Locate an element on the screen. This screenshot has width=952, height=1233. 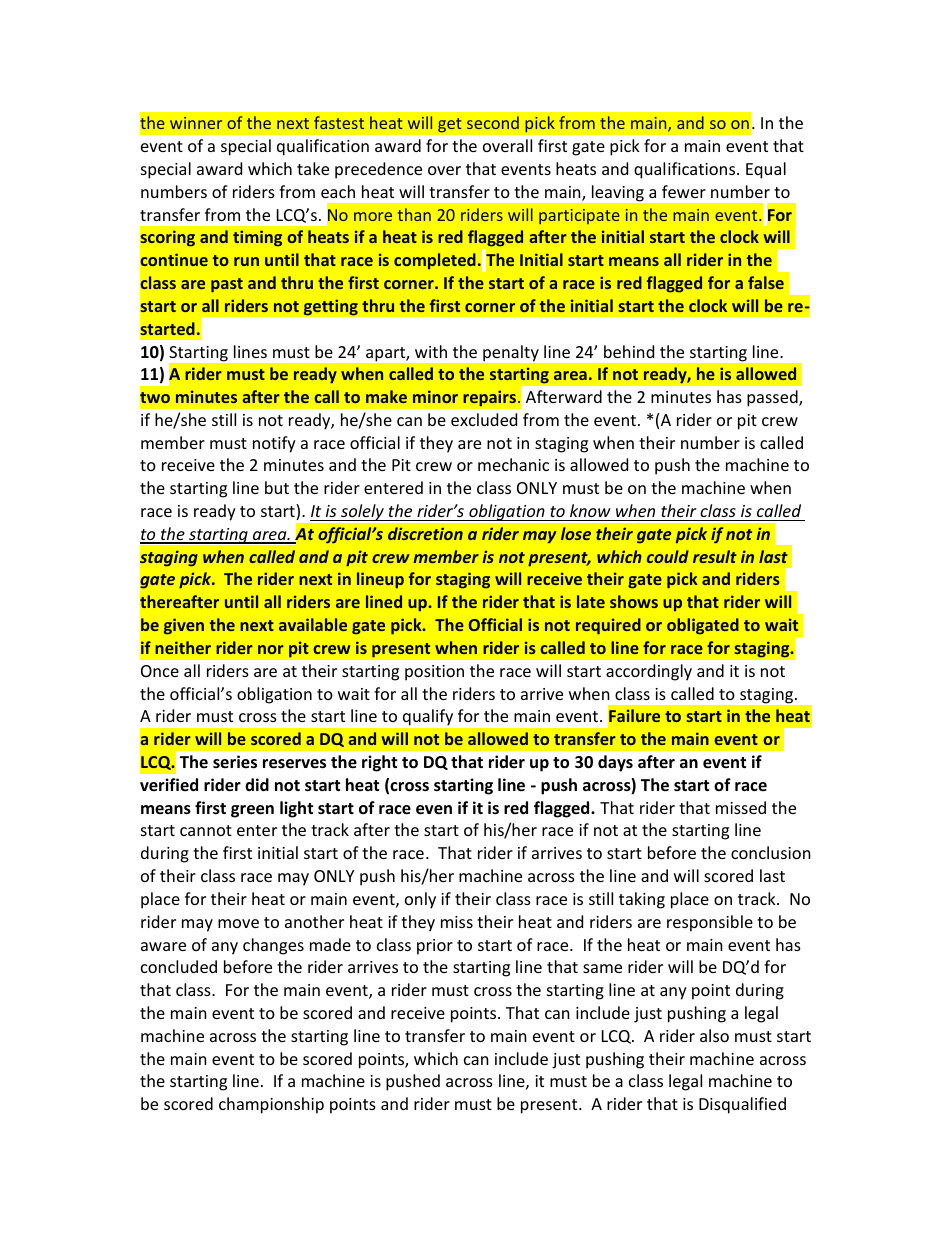
position is located at coordinates (434, 673).
